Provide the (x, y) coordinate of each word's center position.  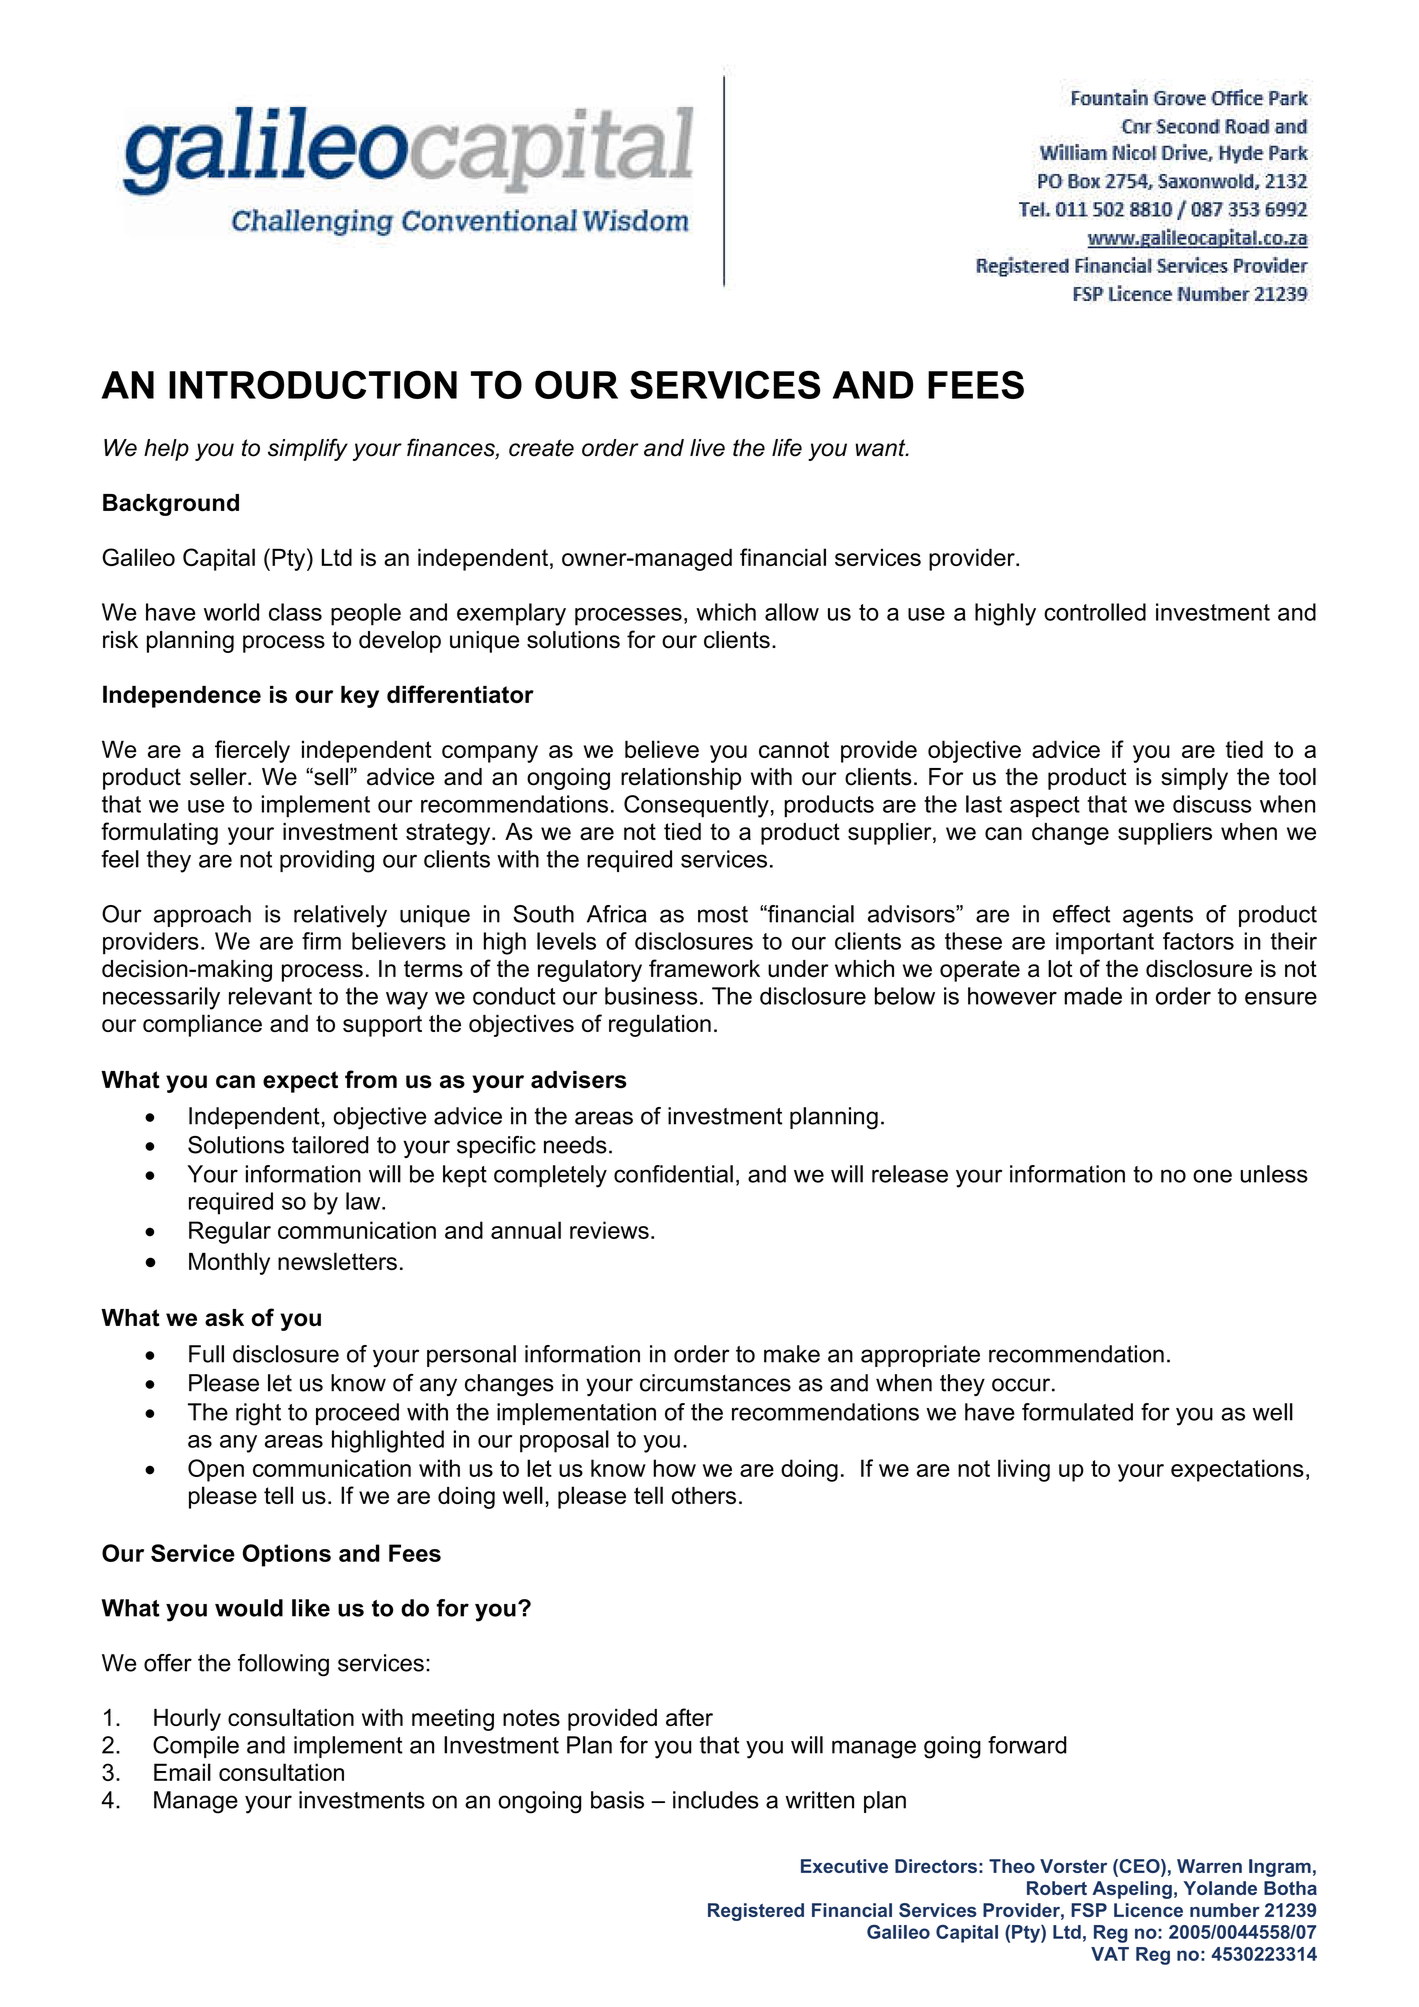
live (707, 448)
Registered (756, 1912)
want (881, 448)
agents (1158, 917)
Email (182, 1772)
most (723, 914)
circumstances (715, 1383)
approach (202, 916)
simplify (308, 449)
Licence (1148, 1910)
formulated (1077, 1412)
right (258, 1414)
